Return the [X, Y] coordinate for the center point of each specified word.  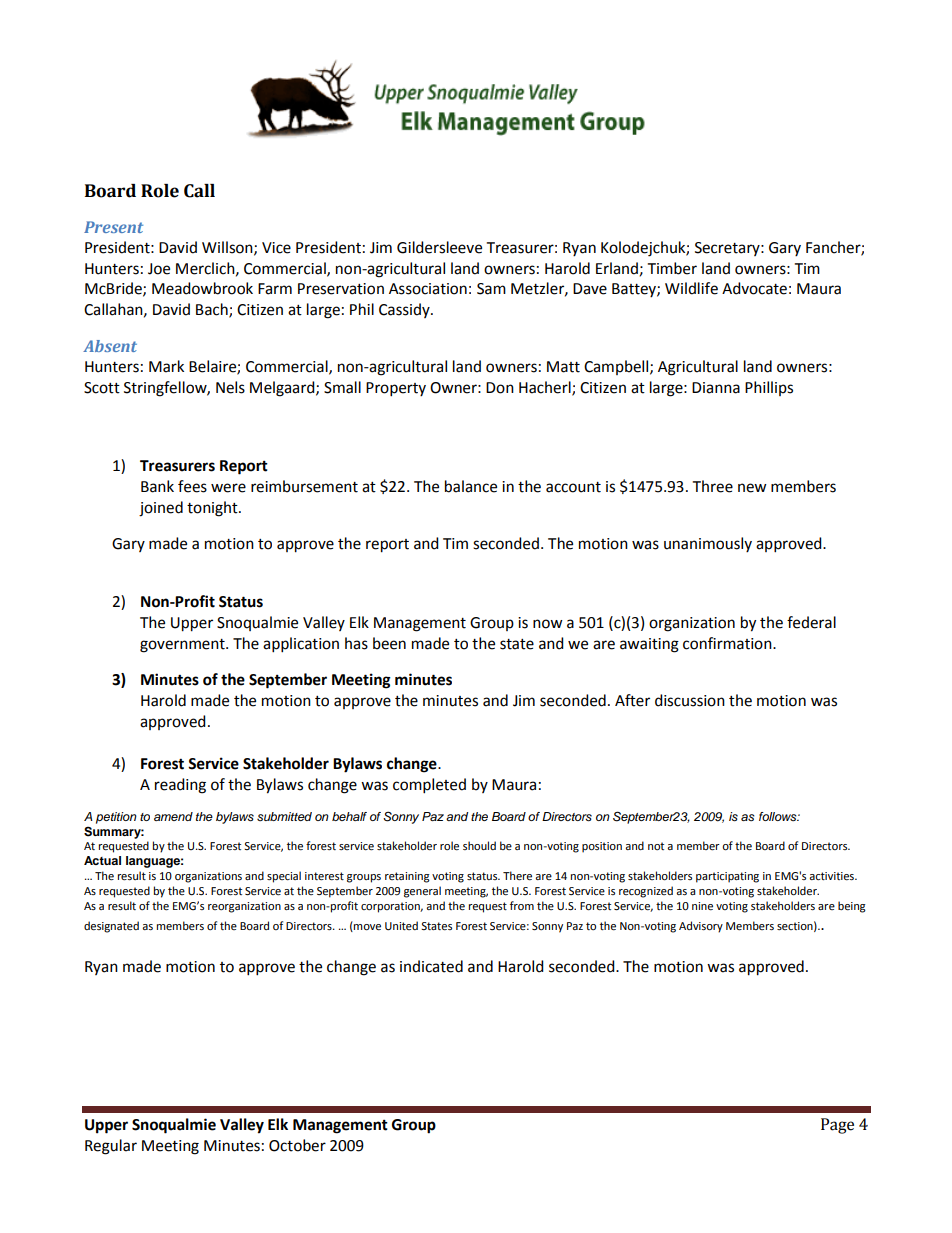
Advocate [754, 288]
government [183, 646]
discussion [690, 700]
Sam [491, 289]
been [389, 643]
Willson [228, 248]
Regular [111, 1147]
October [297, 1145]
